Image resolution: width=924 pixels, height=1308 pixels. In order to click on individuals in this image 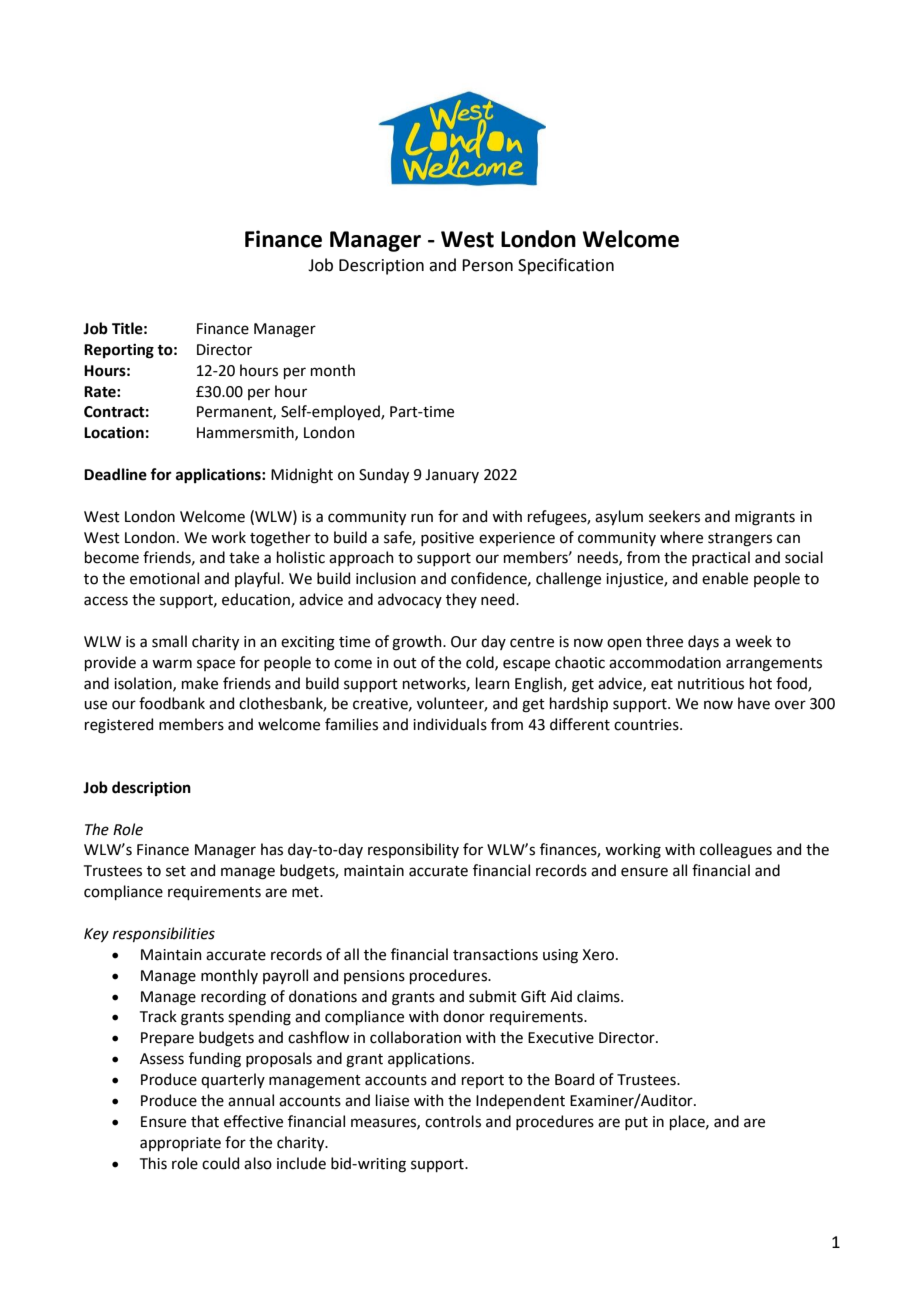, I will do `click(450, 724)`.
